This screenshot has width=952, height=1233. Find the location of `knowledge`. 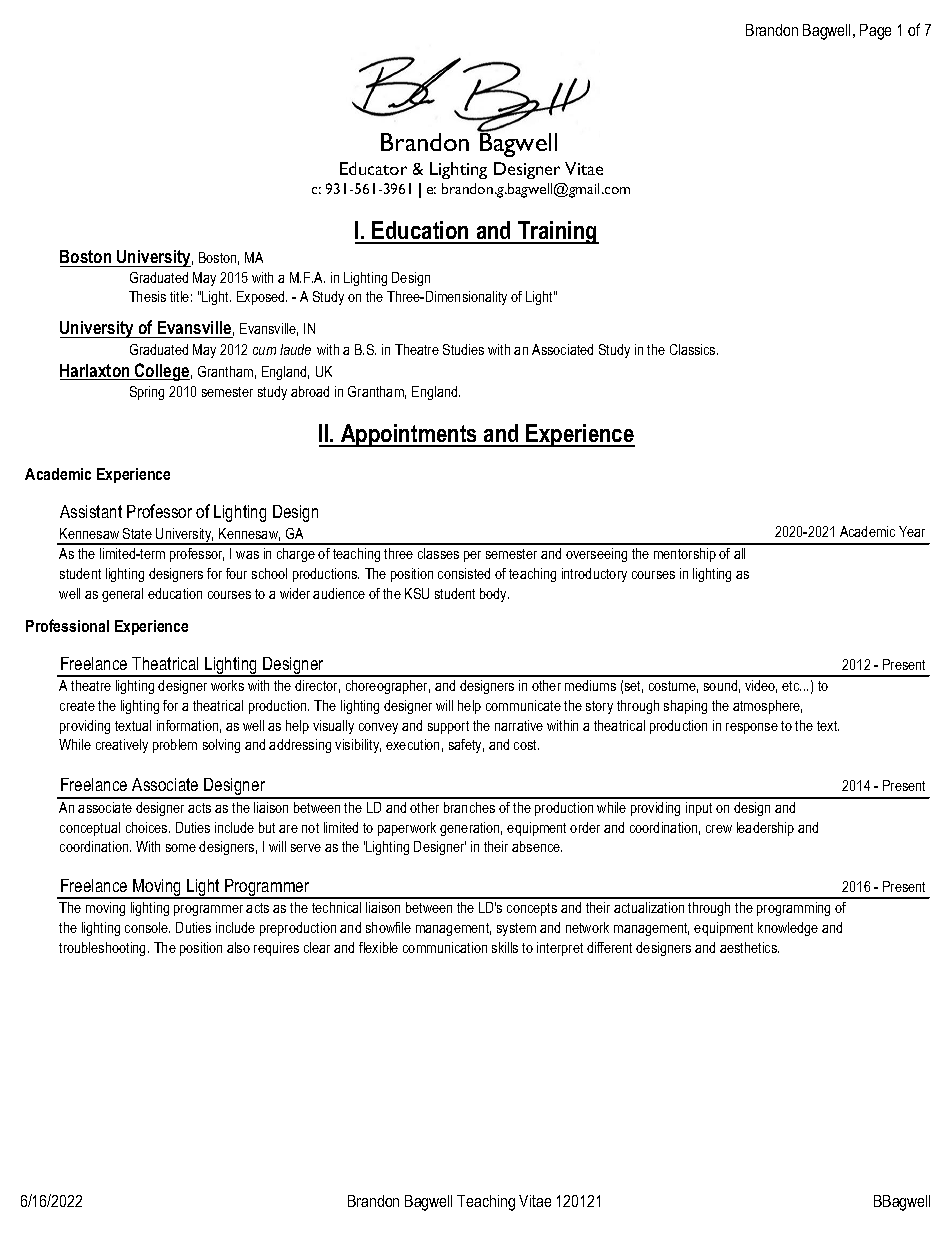

knowledge is located at coordinates (788, 929).
